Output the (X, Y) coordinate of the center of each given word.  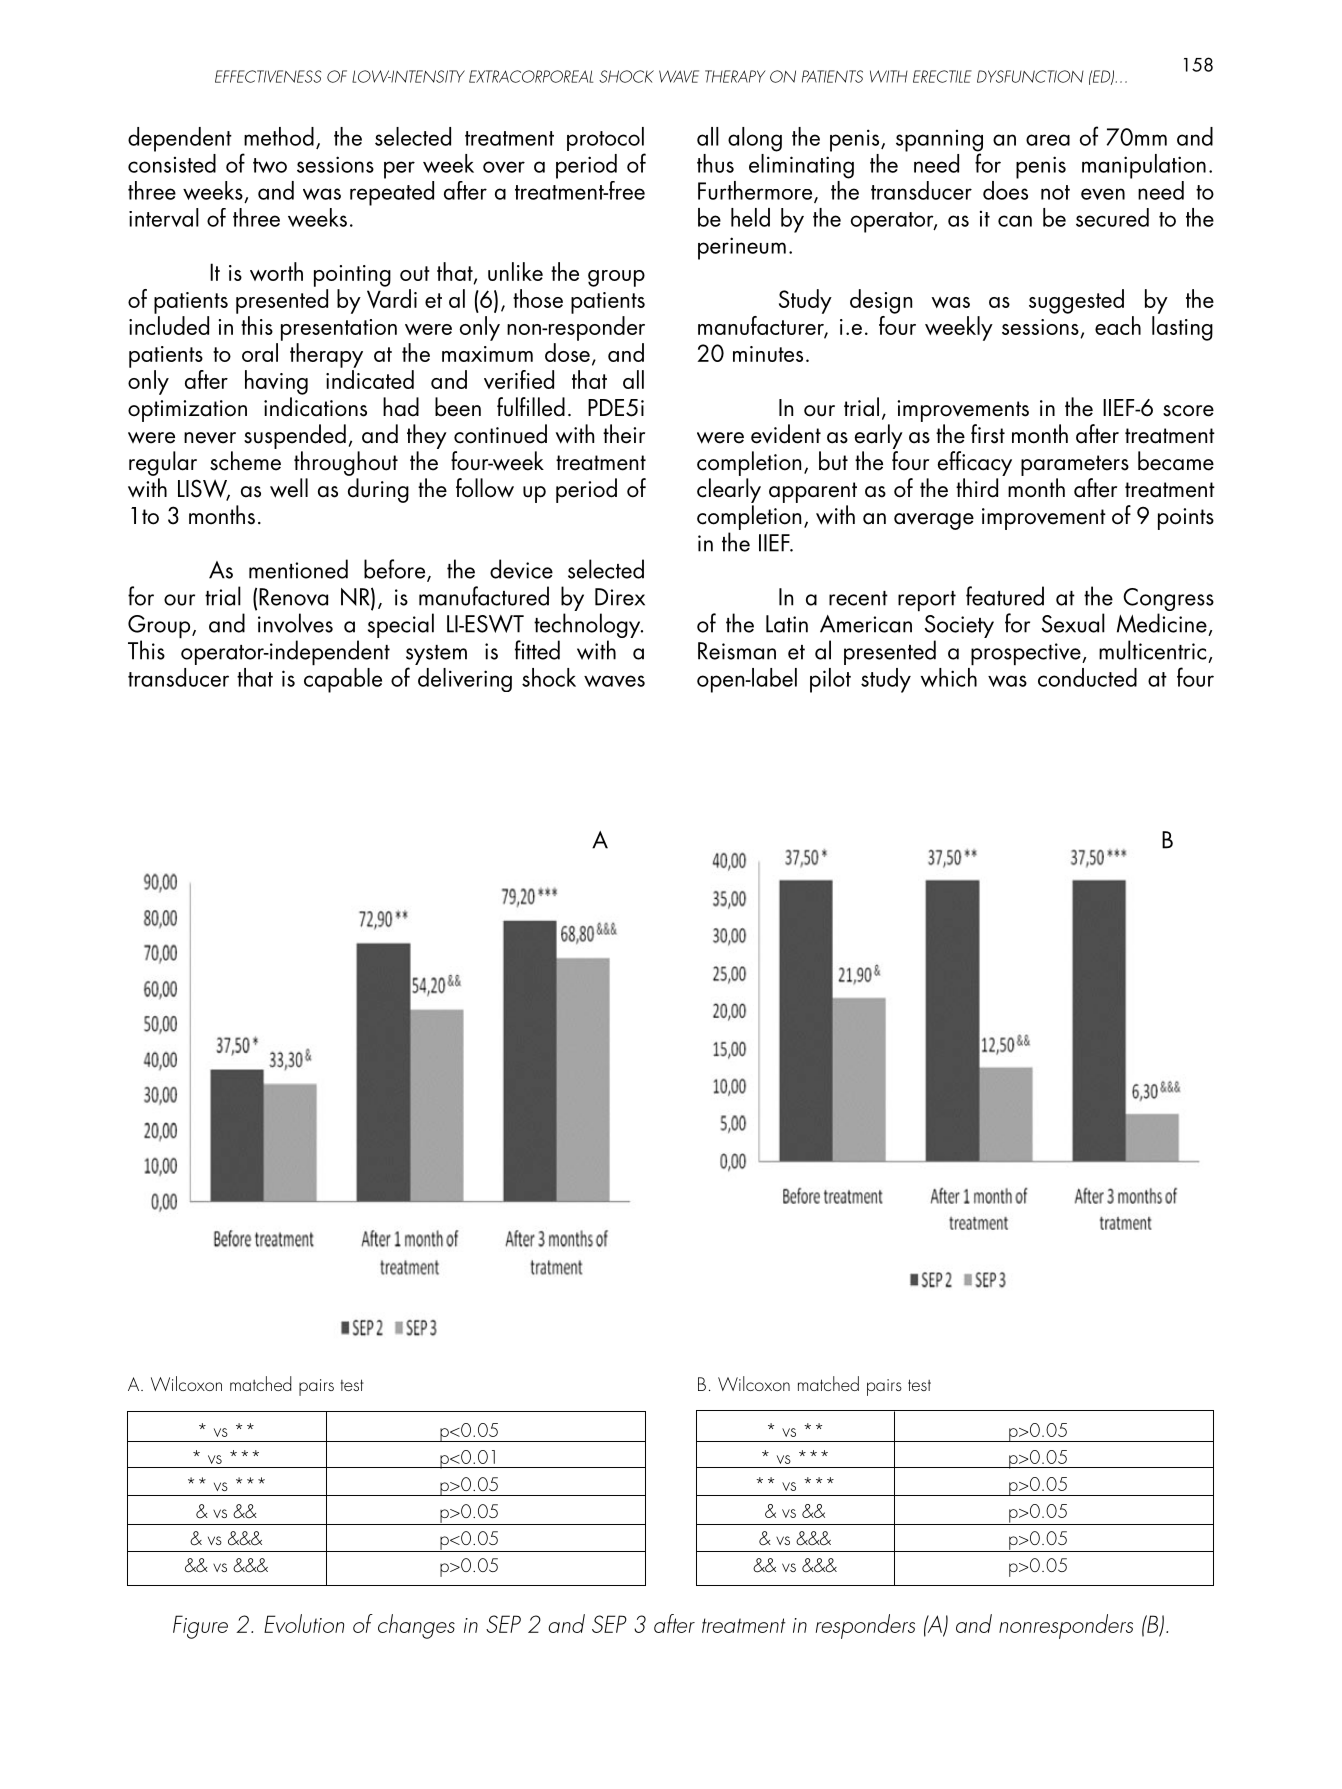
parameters (1075, 465)
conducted (1087, 677)
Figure (200, 1627)
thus (715, 163)
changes (416, 1626)
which (949, 676)
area (1048, 140)
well (289, 488)
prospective (1027, 654)
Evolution (304, 1623)
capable (343, 679)
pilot (830, 680)
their (624, 434)
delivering (465, 680)
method (279, 136)
